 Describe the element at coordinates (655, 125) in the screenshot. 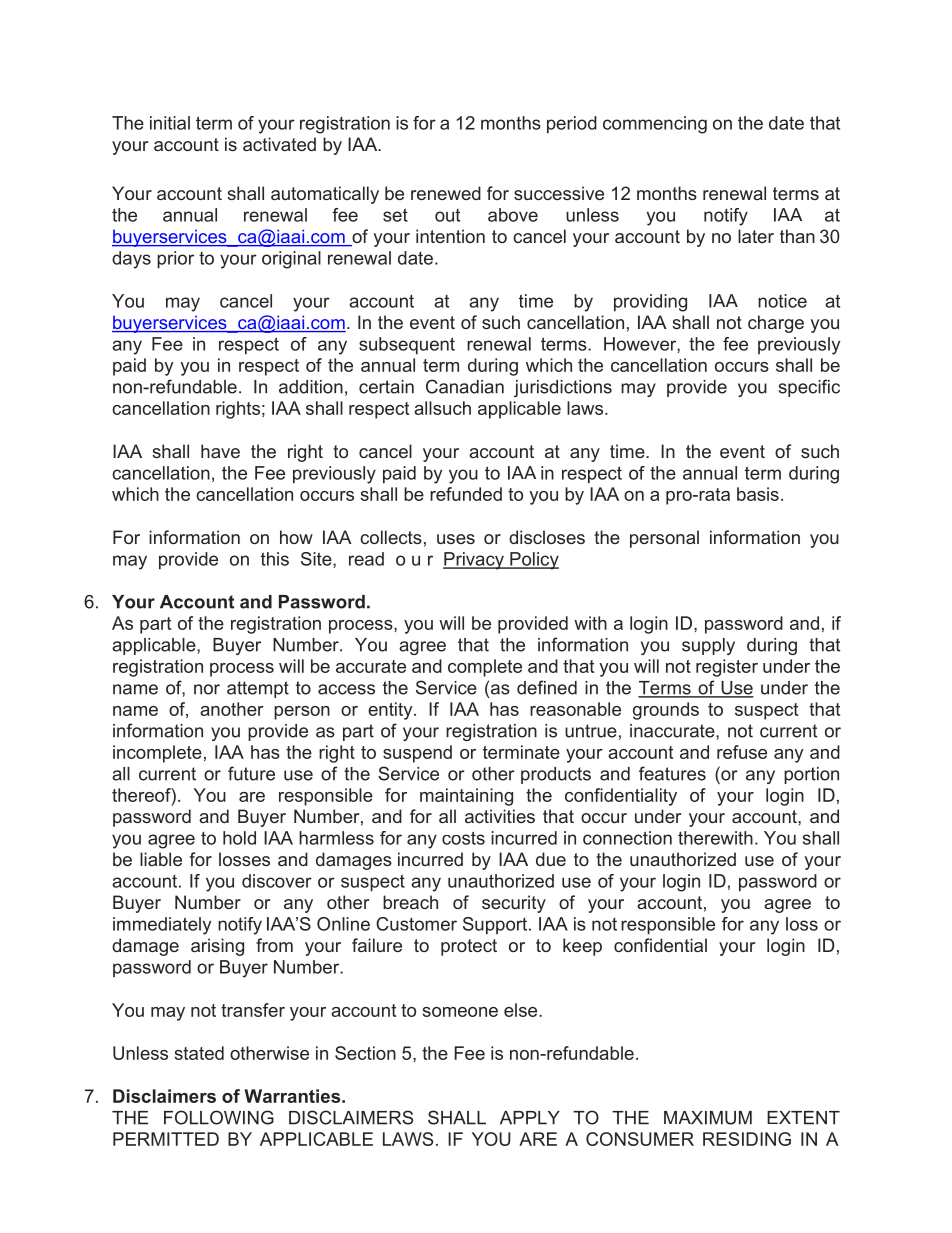

I see `commencing` at that location.
